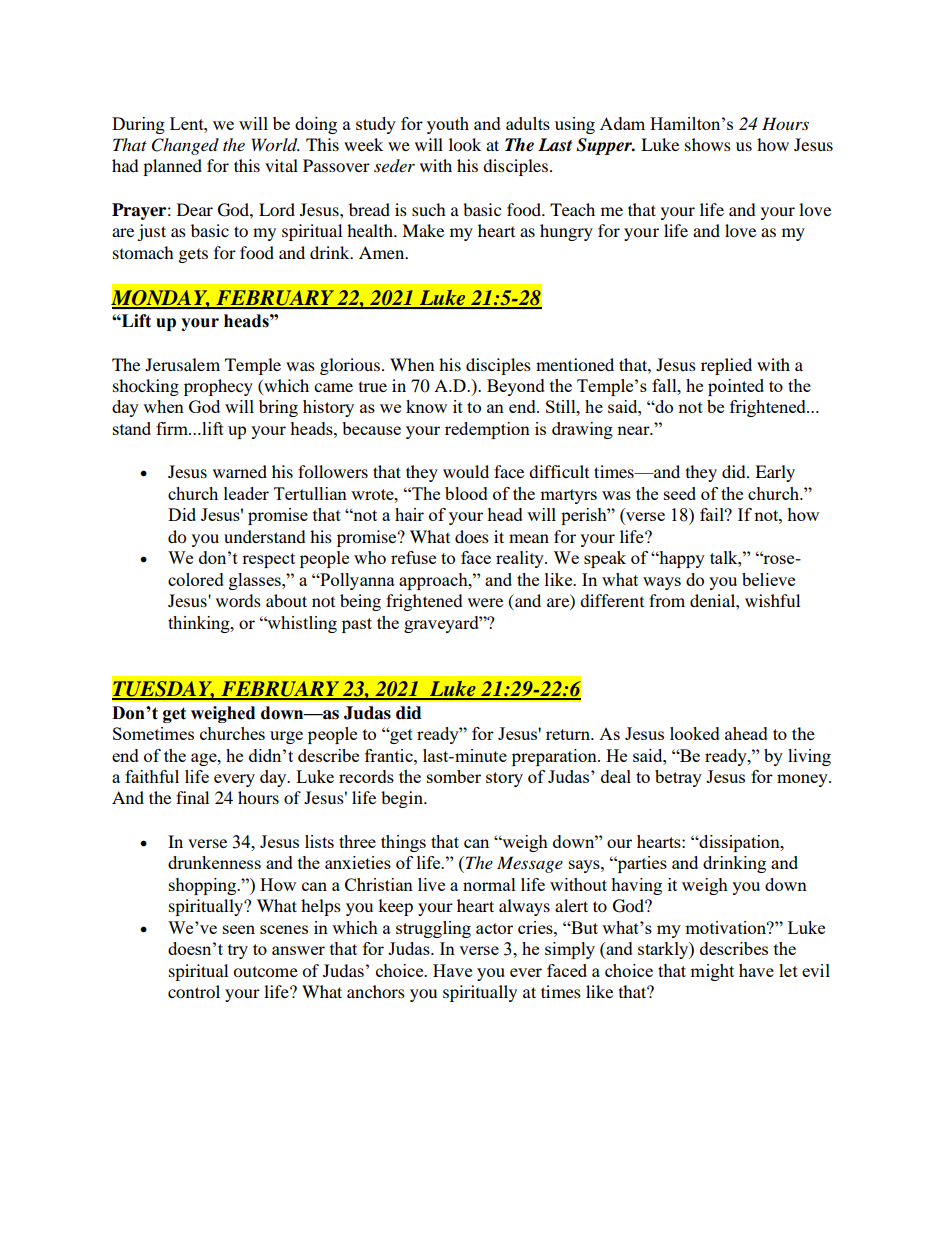 Image resolution: width=952 pixels, height=1233 pixels. Describe the element at coordinates (268, 560) in the page. I see `respect` at that location.
